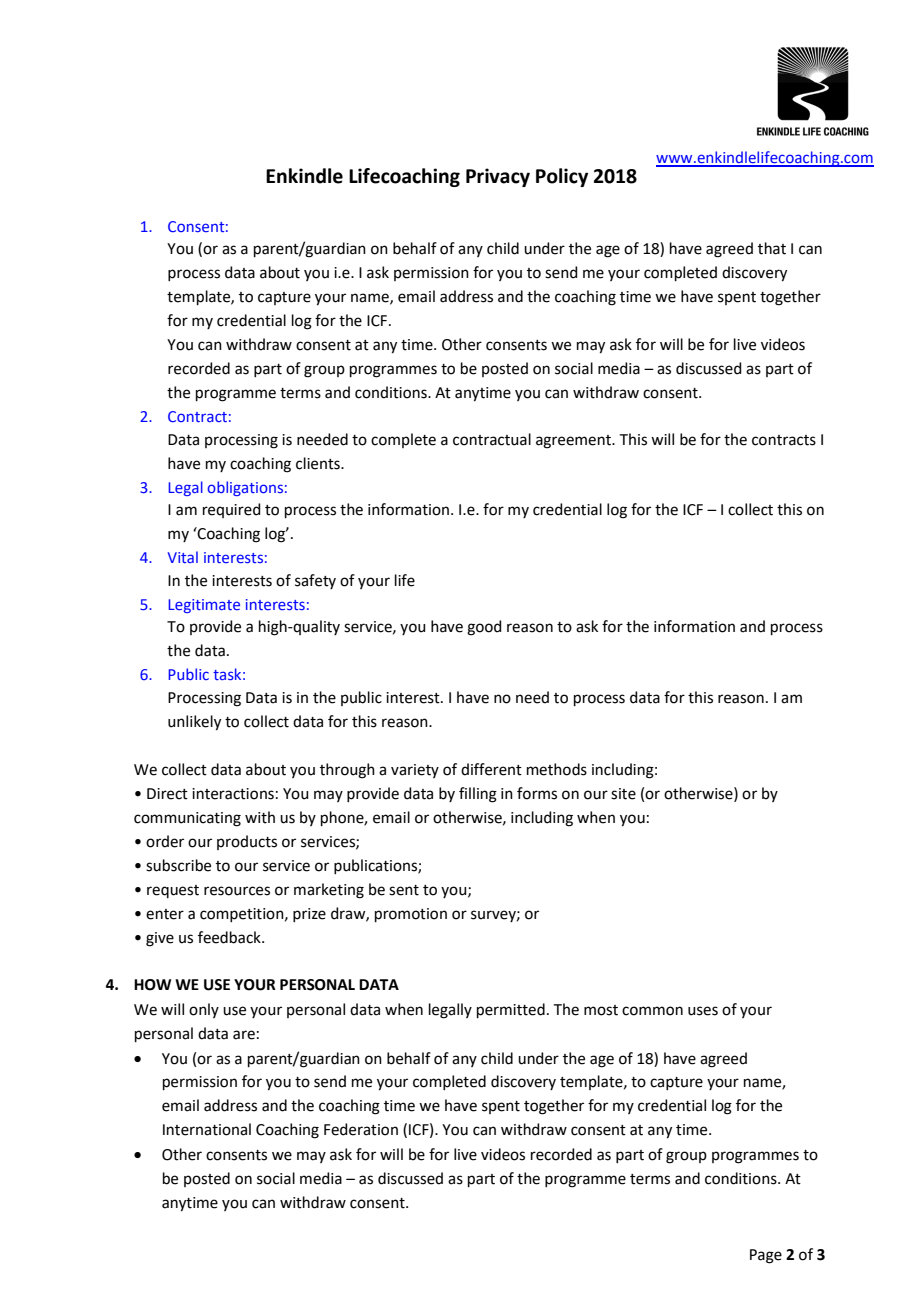  What do you see at coordinates (498, 177) in the screenshot?
I see `Privacy` at bounding box center [498, 177].
